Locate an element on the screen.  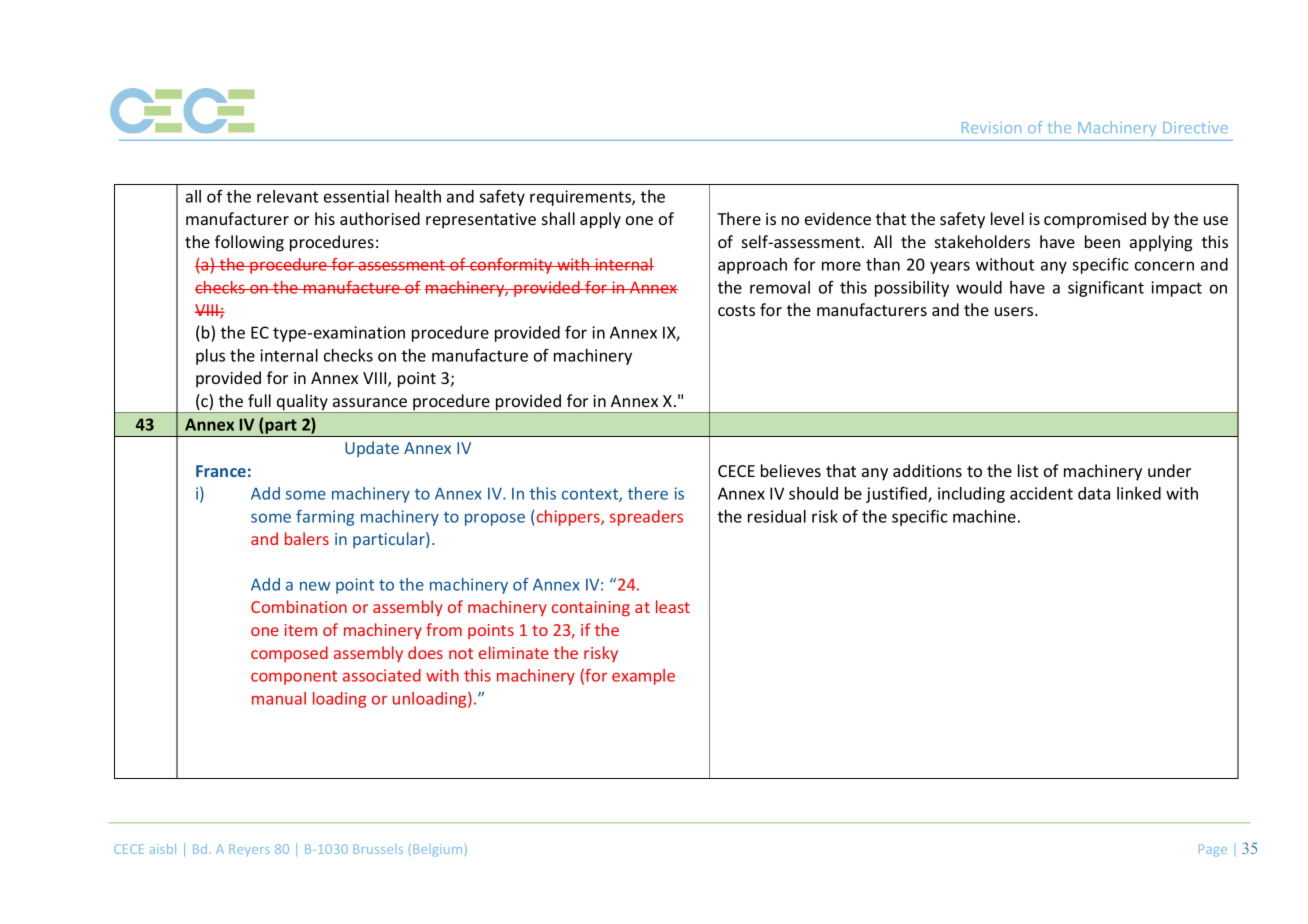
data is located at coordinates (1094, 493).
